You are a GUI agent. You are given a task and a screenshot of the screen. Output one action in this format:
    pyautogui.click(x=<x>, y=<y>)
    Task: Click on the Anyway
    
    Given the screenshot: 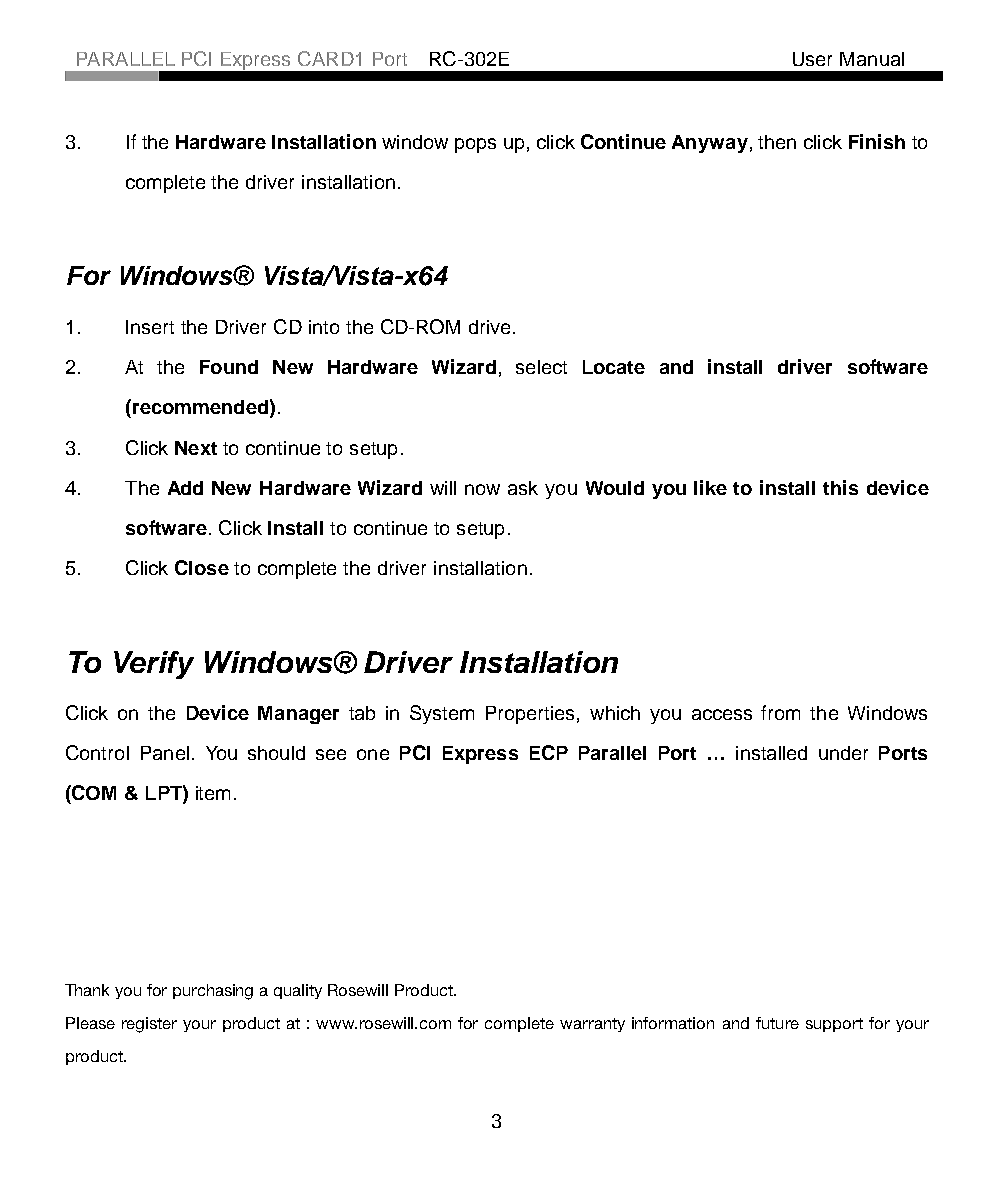 What is the action you would take?
    pyautogui.click(x=710, y=144)
